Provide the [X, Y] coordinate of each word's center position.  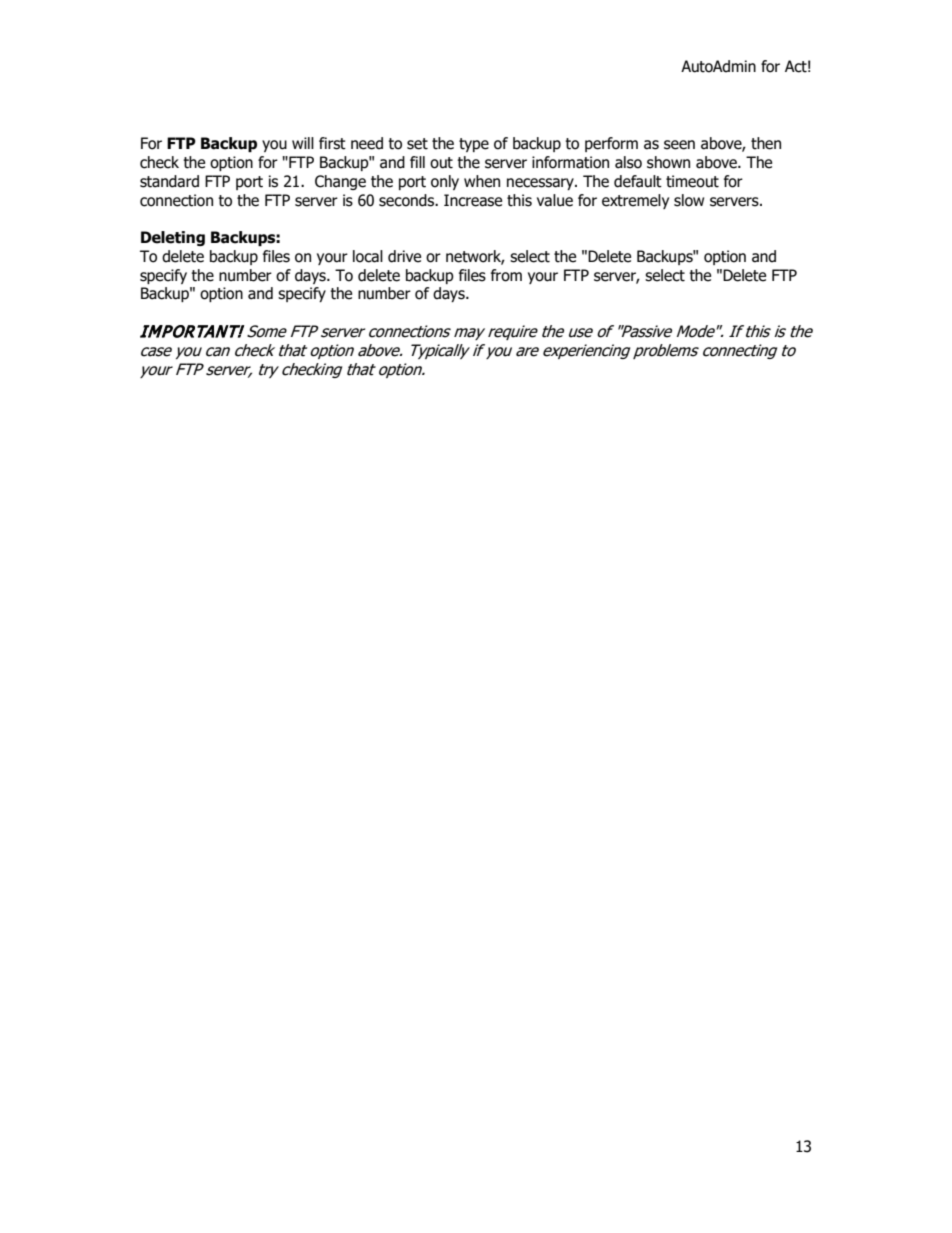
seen [679, 145]
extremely [635, 201]
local [368, 256]
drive [404, 256]
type [474, 145]
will [303, 143]
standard [169, 181]
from [506, 275]
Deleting [173, 238]
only [445, 182]
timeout [692, 181]
